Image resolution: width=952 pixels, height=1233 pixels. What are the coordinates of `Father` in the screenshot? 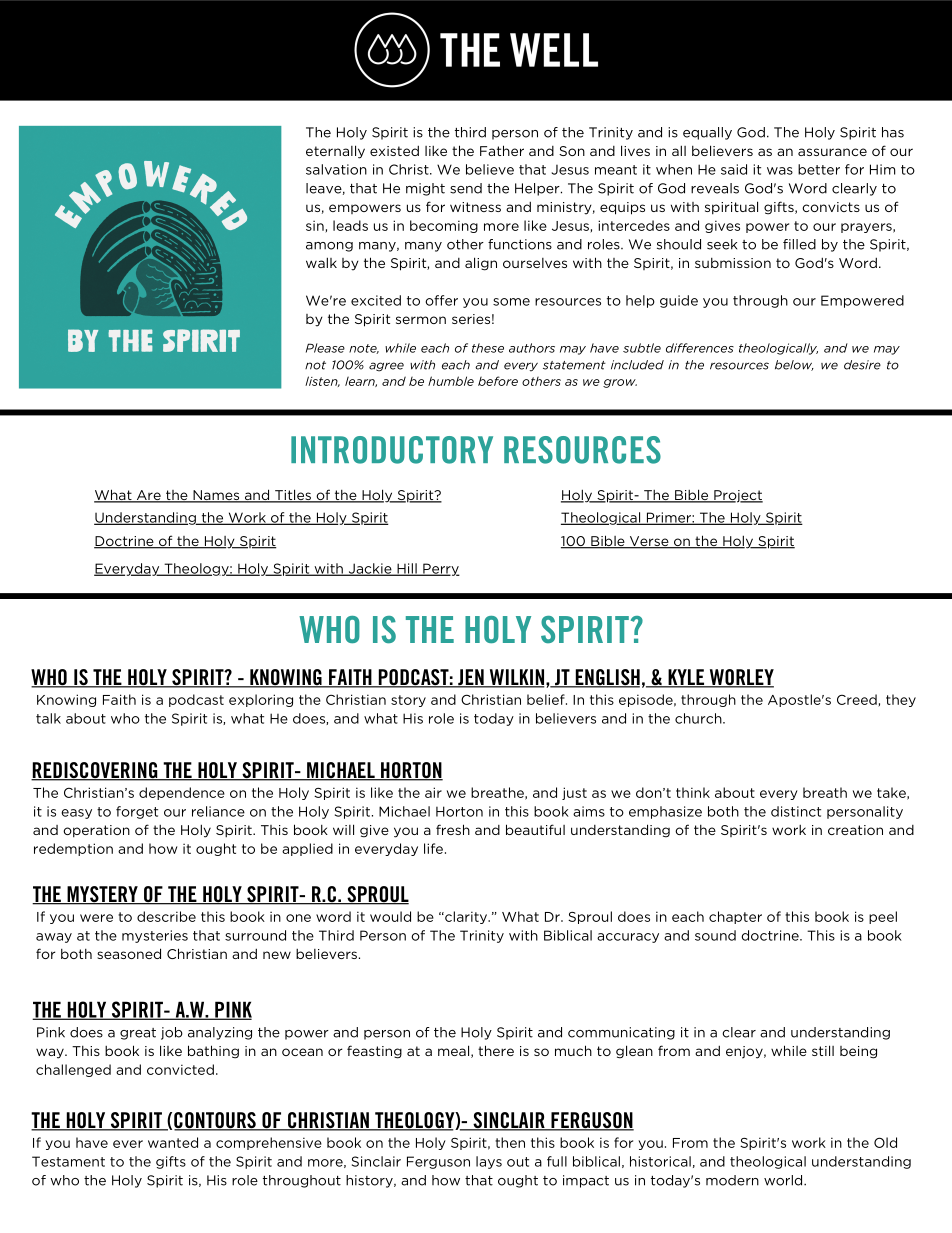 It's located at (502, 150).
